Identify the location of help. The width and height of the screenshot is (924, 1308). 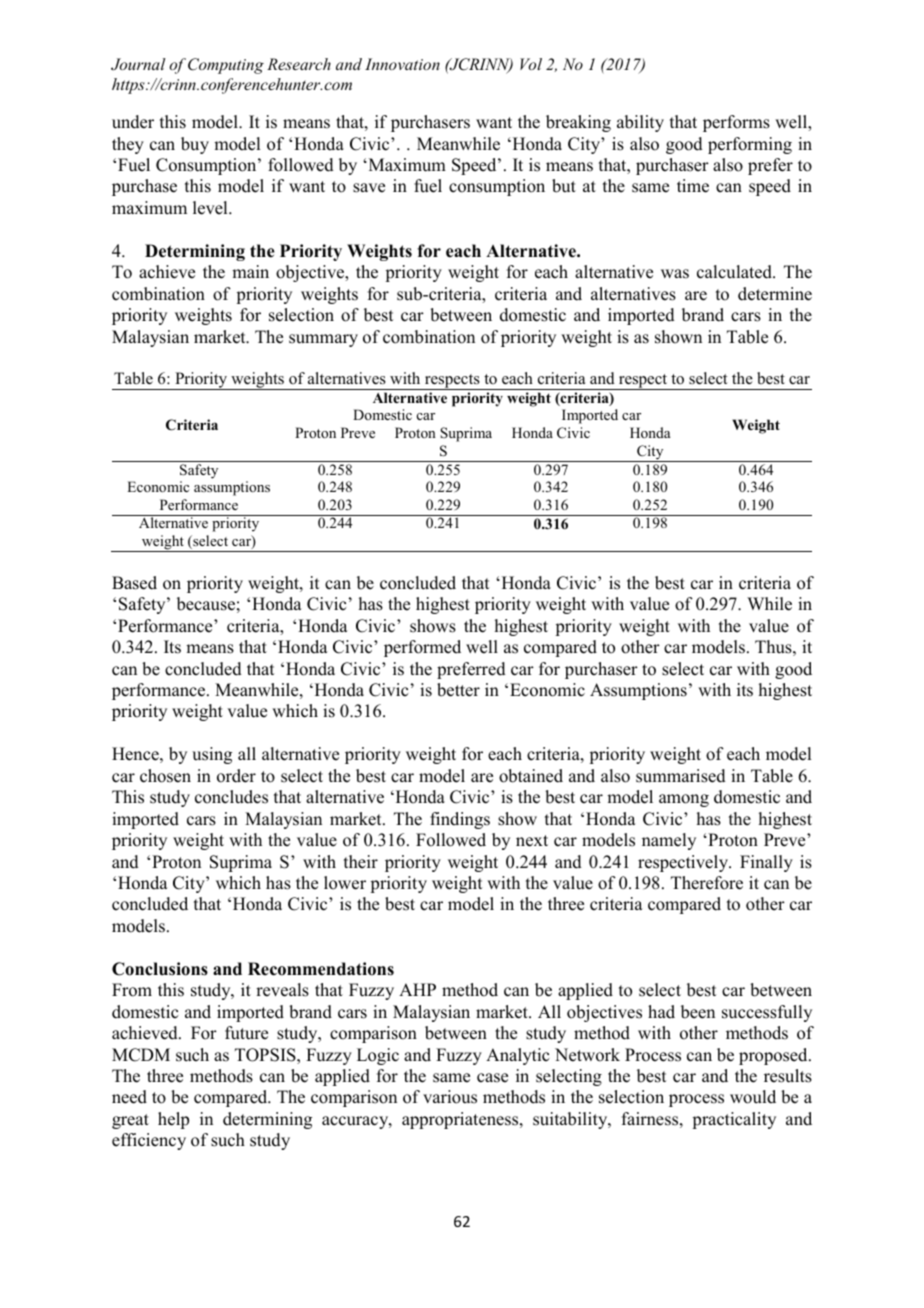
(173, 1120).
